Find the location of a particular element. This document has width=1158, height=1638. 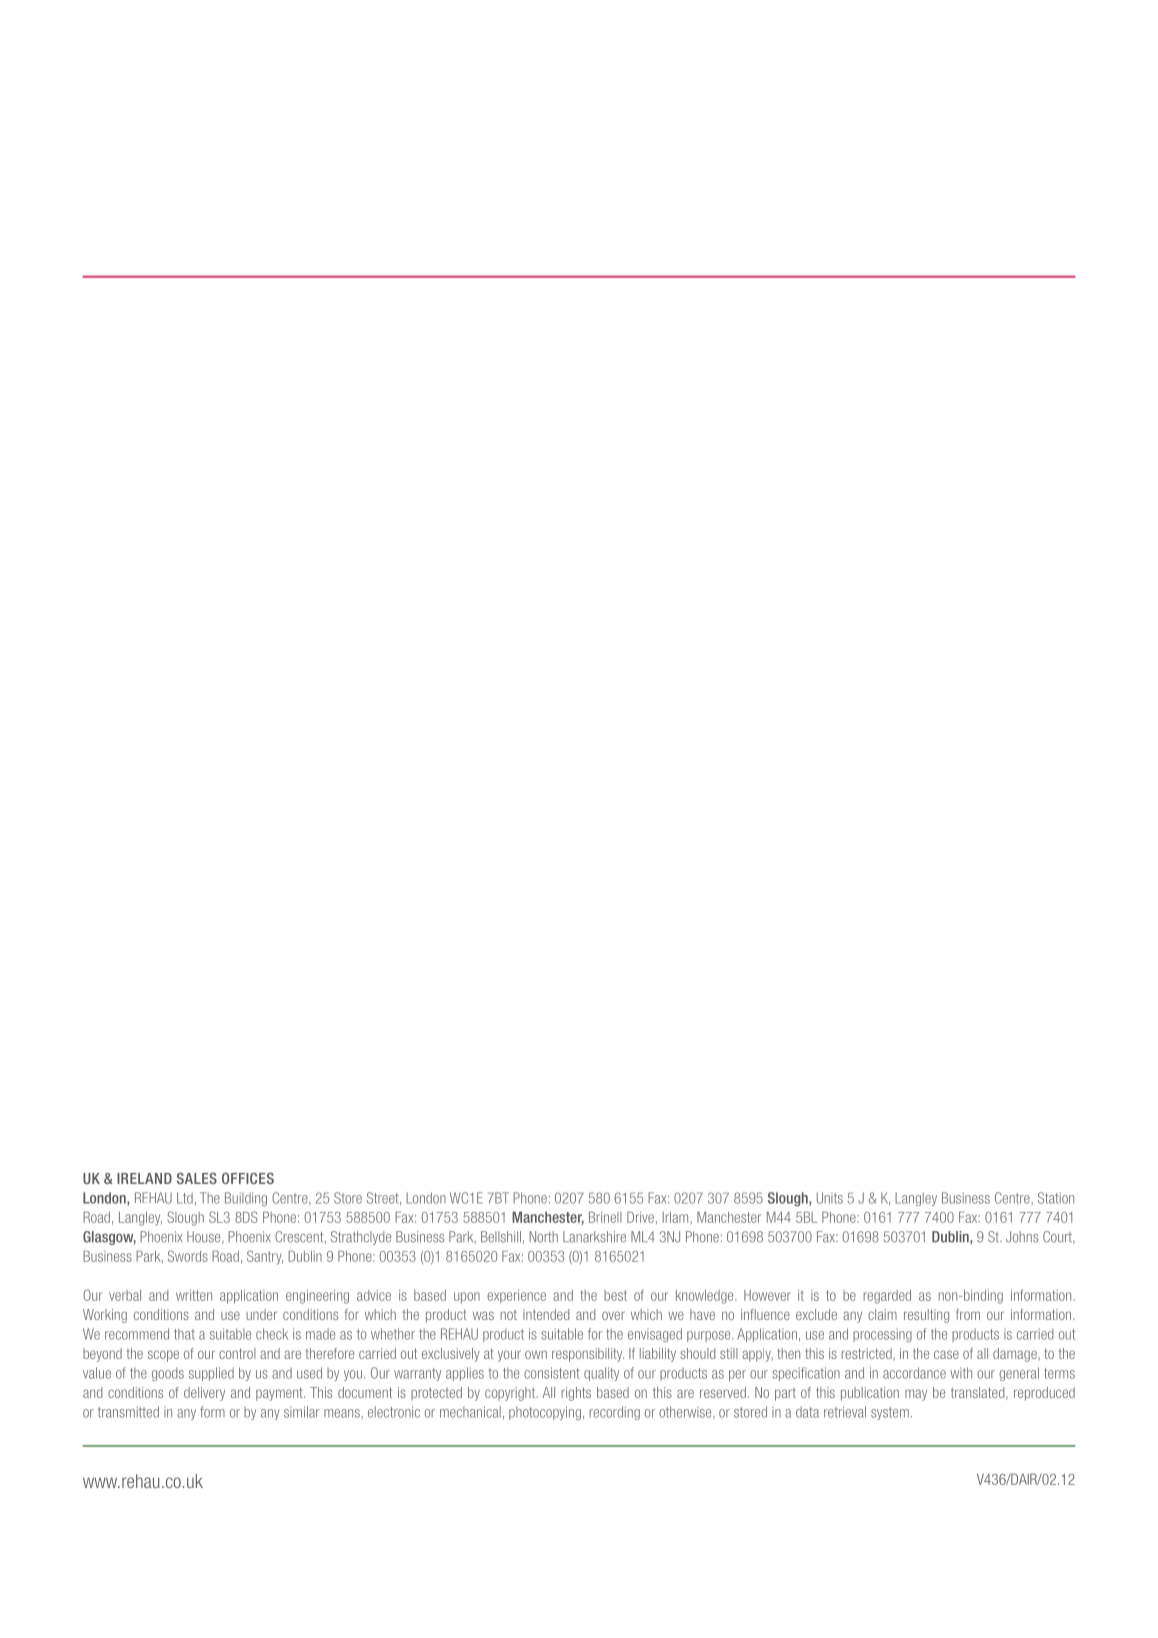

transmitted is located at coordinates (128, 1412).
